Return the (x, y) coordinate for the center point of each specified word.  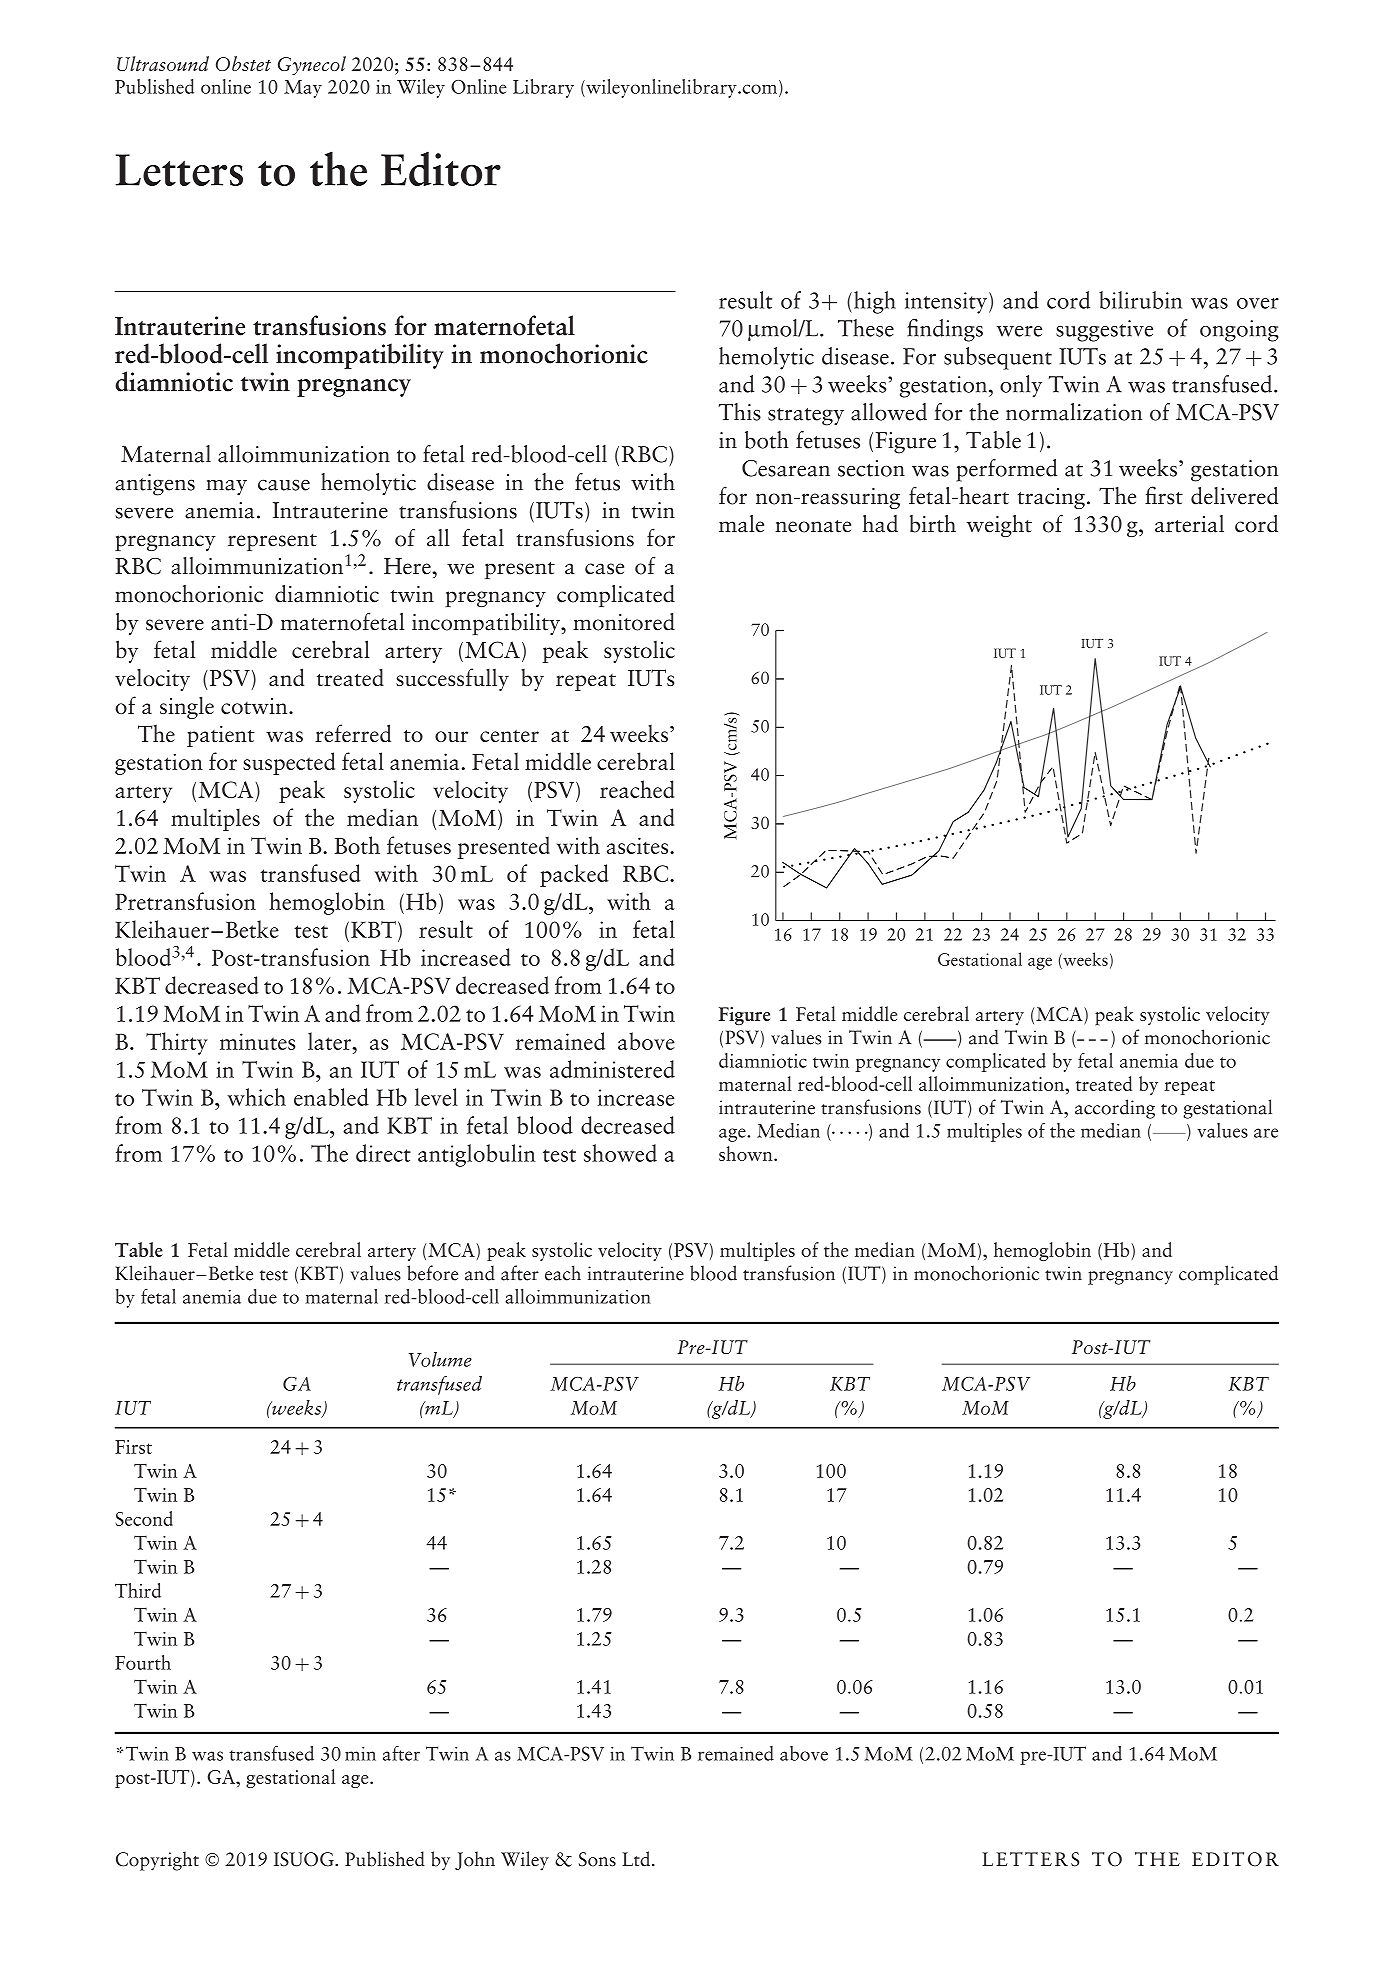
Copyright (157, 1861)
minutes (257, 1041)
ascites (639, 845)
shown (747, 1153)
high (875, 302)
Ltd (636, 1859)
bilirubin (1140, 300)
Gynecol (312, 65)
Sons (597, 1859)
